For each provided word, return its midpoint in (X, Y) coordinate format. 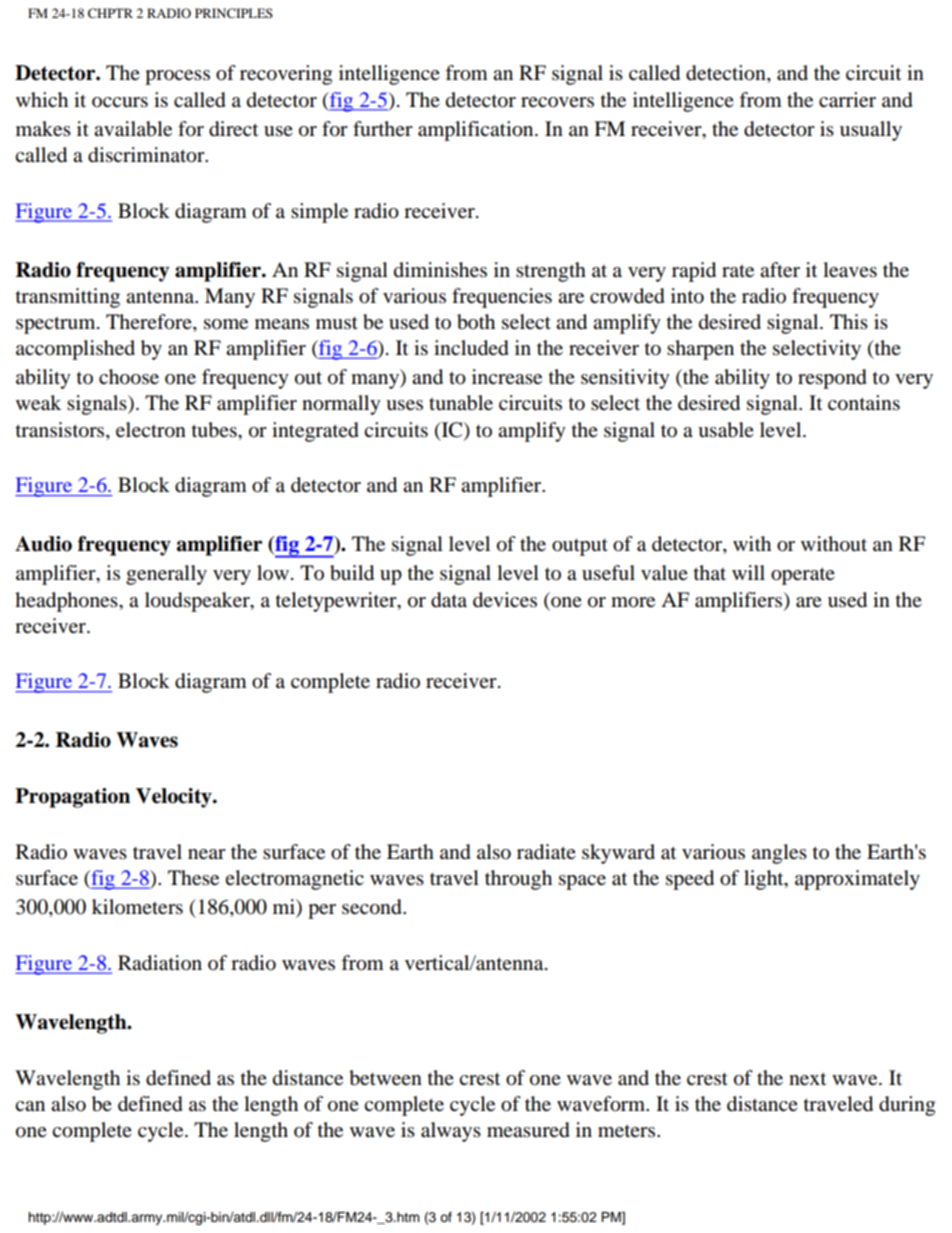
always (451, 1132)
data (449, 600)
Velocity (175, 798)
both (476, 322)
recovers (557, 102)
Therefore (150, 323)
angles (779, 854)
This (849, 321)
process (177, 77)
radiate (546, 852)
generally (166, 575)
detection (727, 74)
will (748, 572)
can (30, 1106)
